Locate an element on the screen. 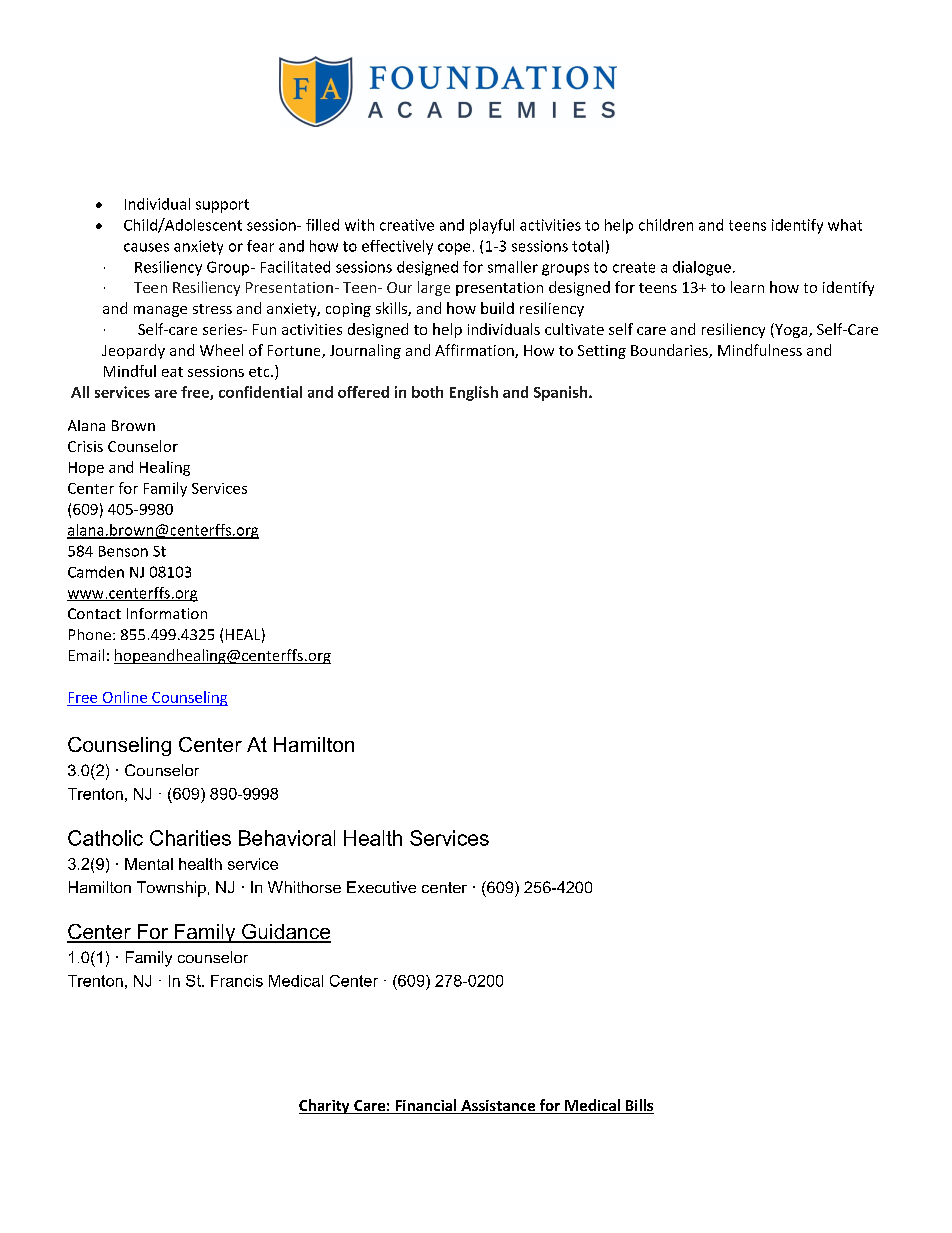 This screenshot has height=1233, width=952. Spanish is located at coordinates (562, 393).
